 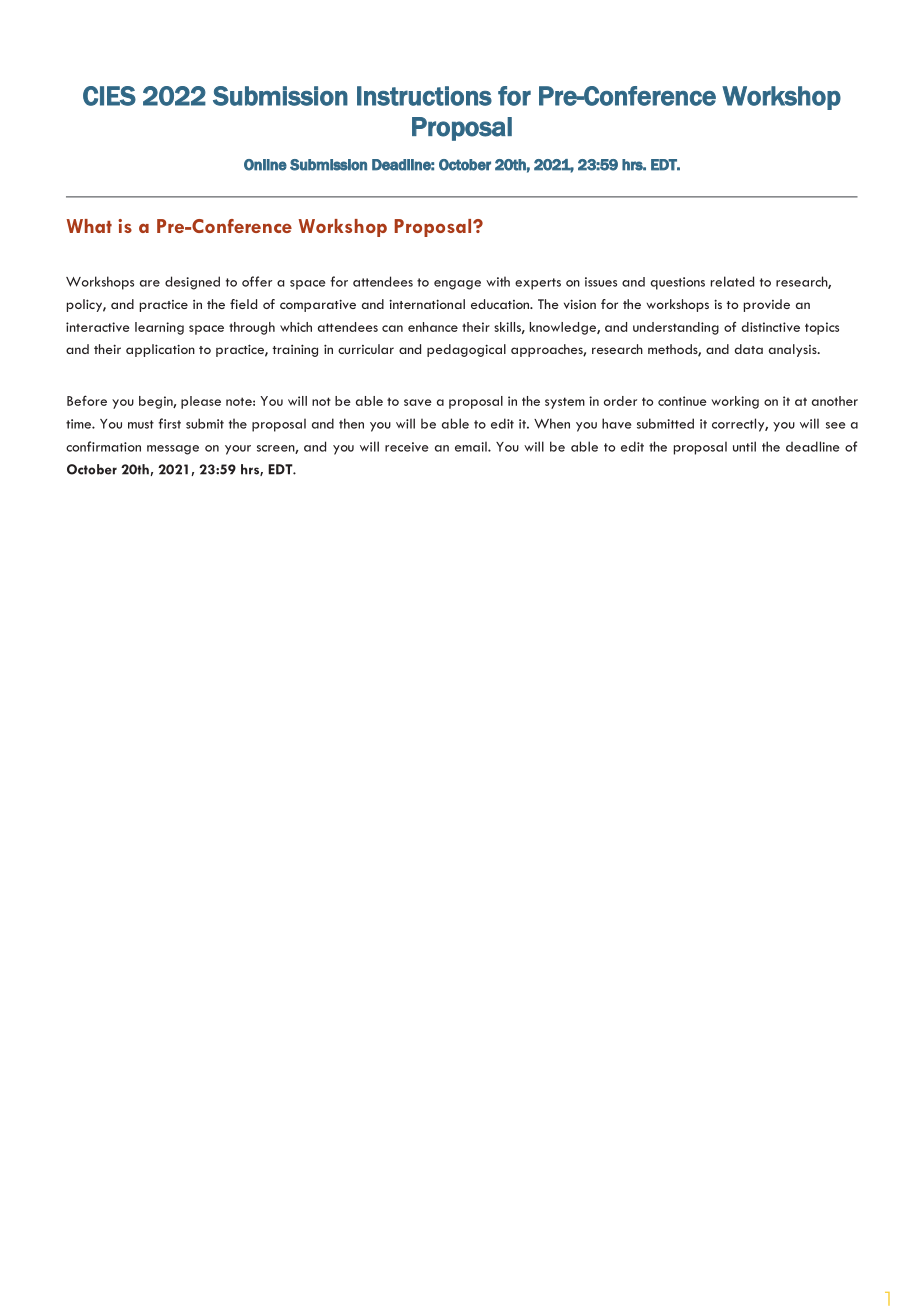 I want to click on distinctive, so click(x=770, y=327).
